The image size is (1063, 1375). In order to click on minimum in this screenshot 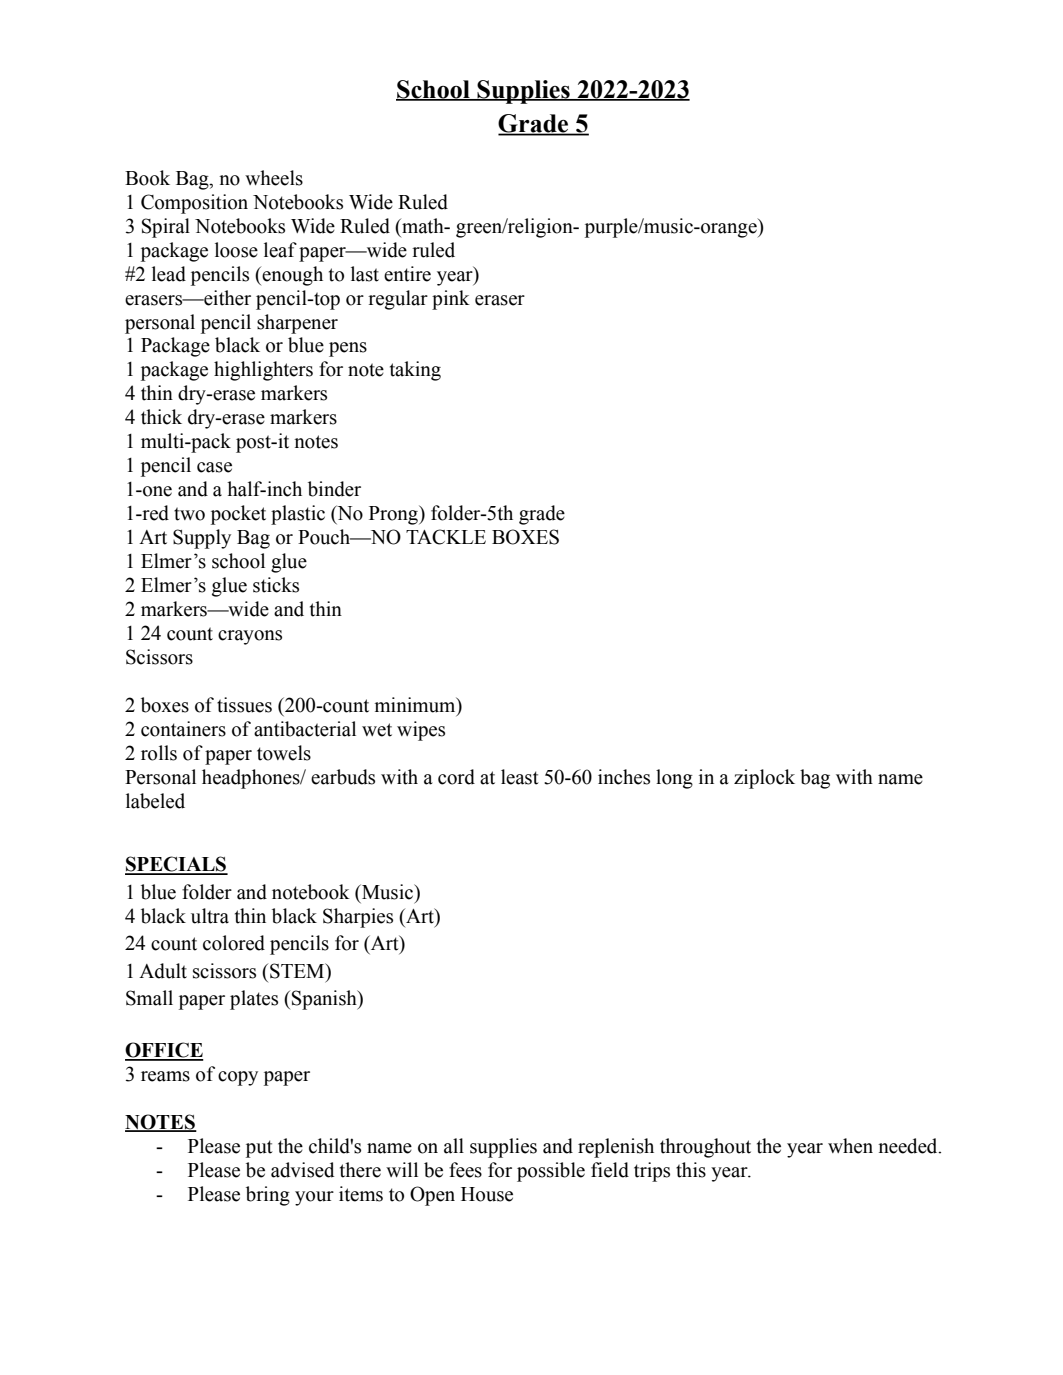, I will do `click(416, 706)`.
